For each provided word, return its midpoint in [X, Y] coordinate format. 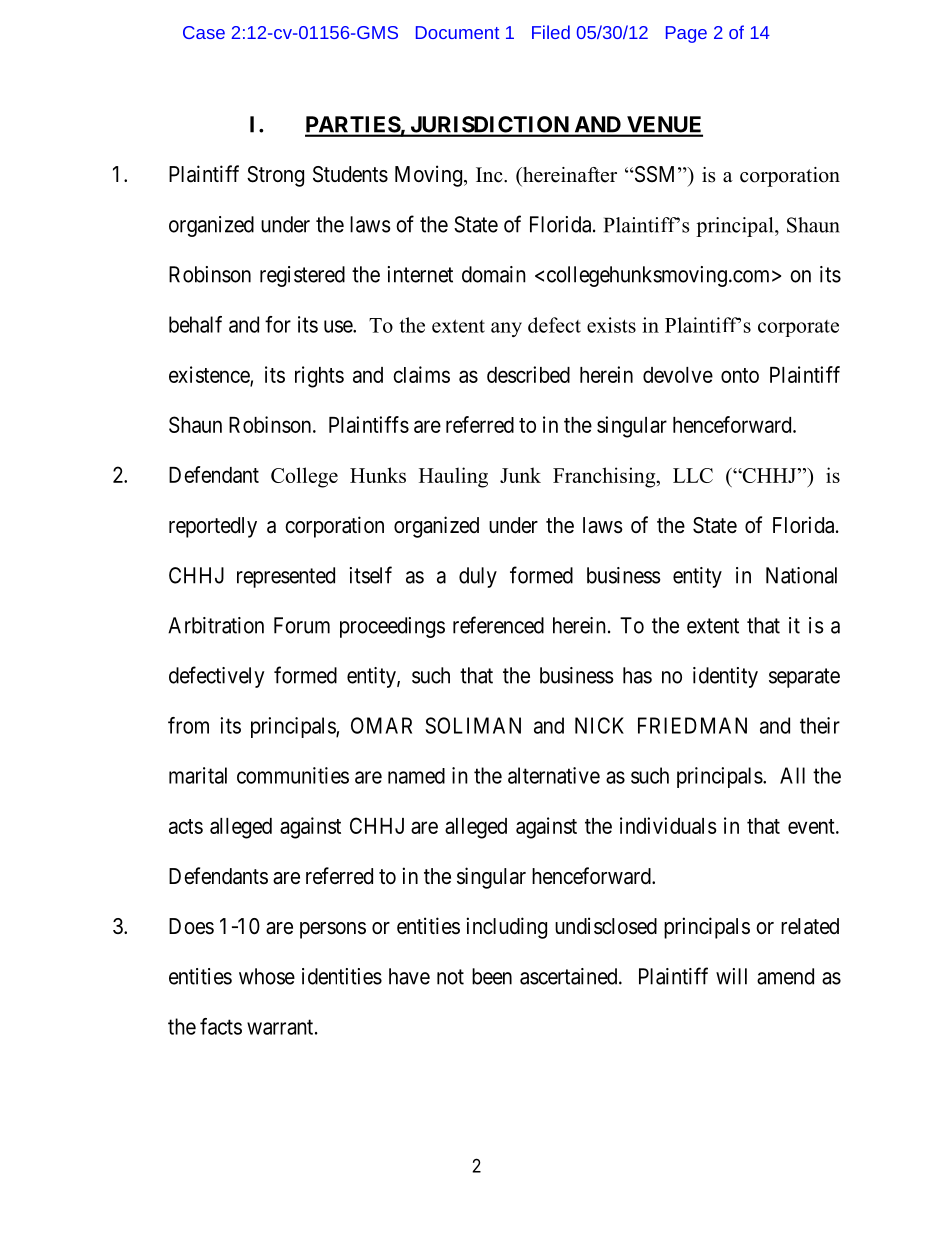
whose [267, 976]
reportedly [213, 527]
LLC [693, 475]
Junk [520, 475]
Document [457, 32]
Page [686, 34]
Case [204, 32]
